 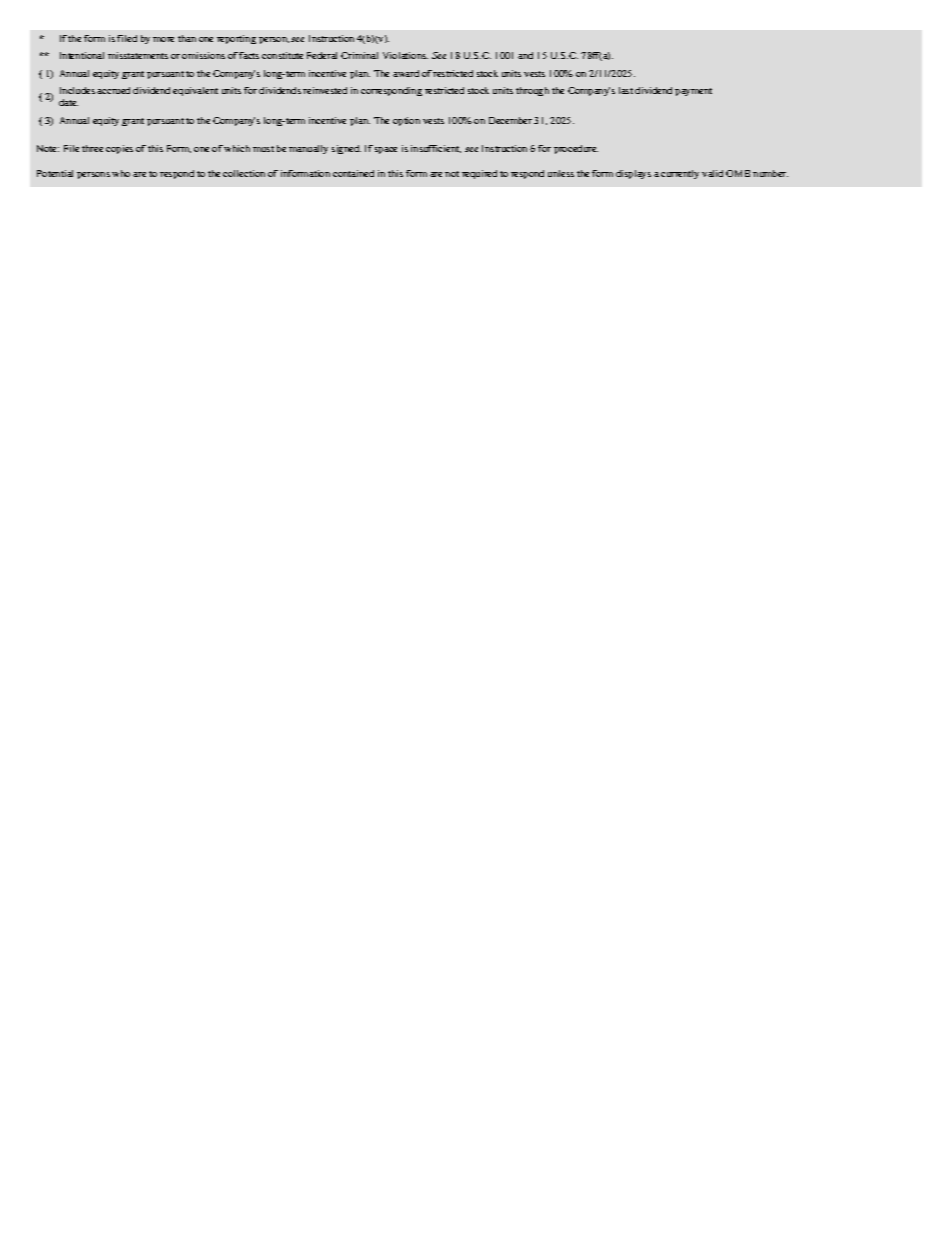 I want to click on payment, so click(x=693, y=92).
